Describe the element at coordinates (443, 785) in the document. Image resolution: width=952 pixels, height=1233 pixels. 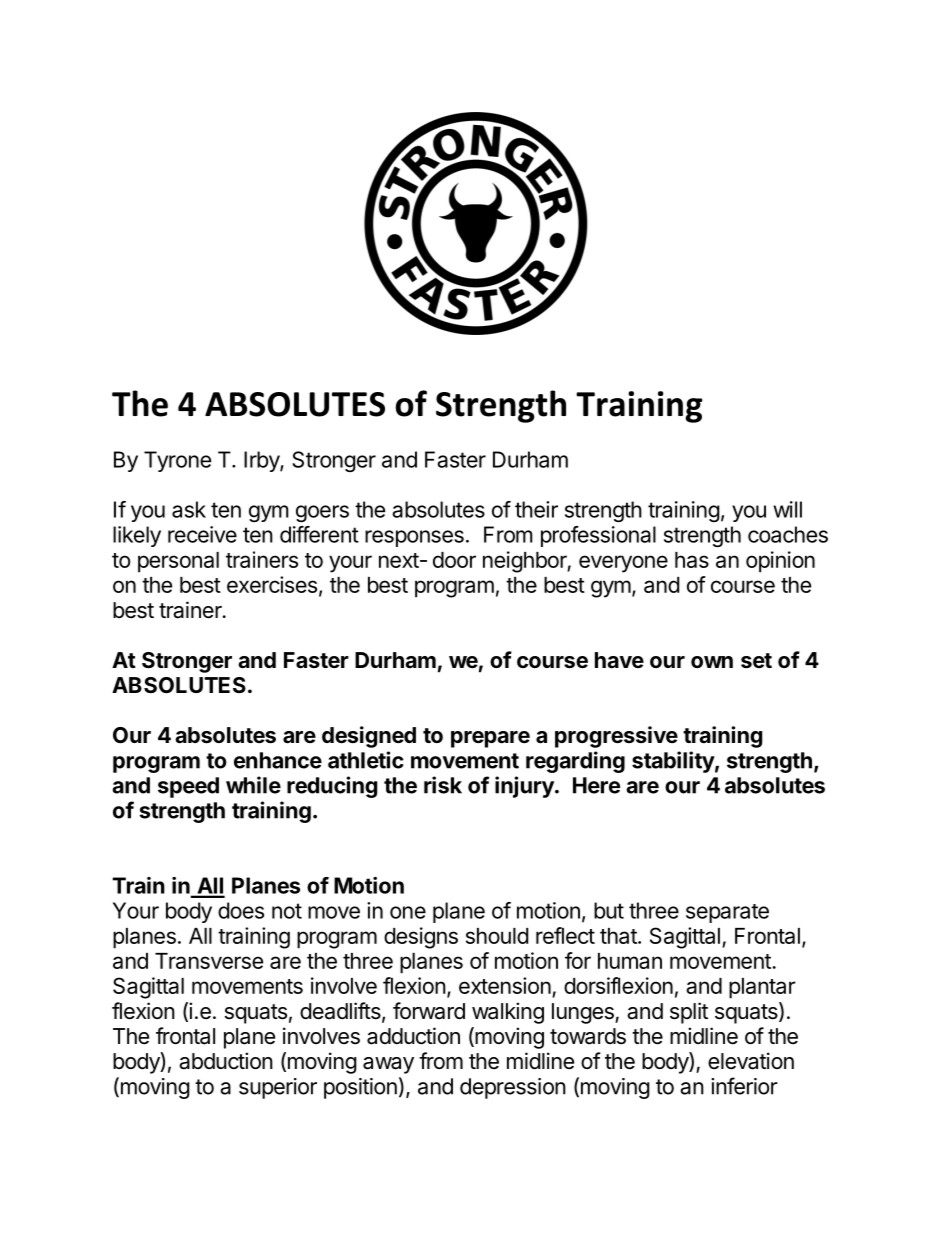
I see `risk` at that location.
